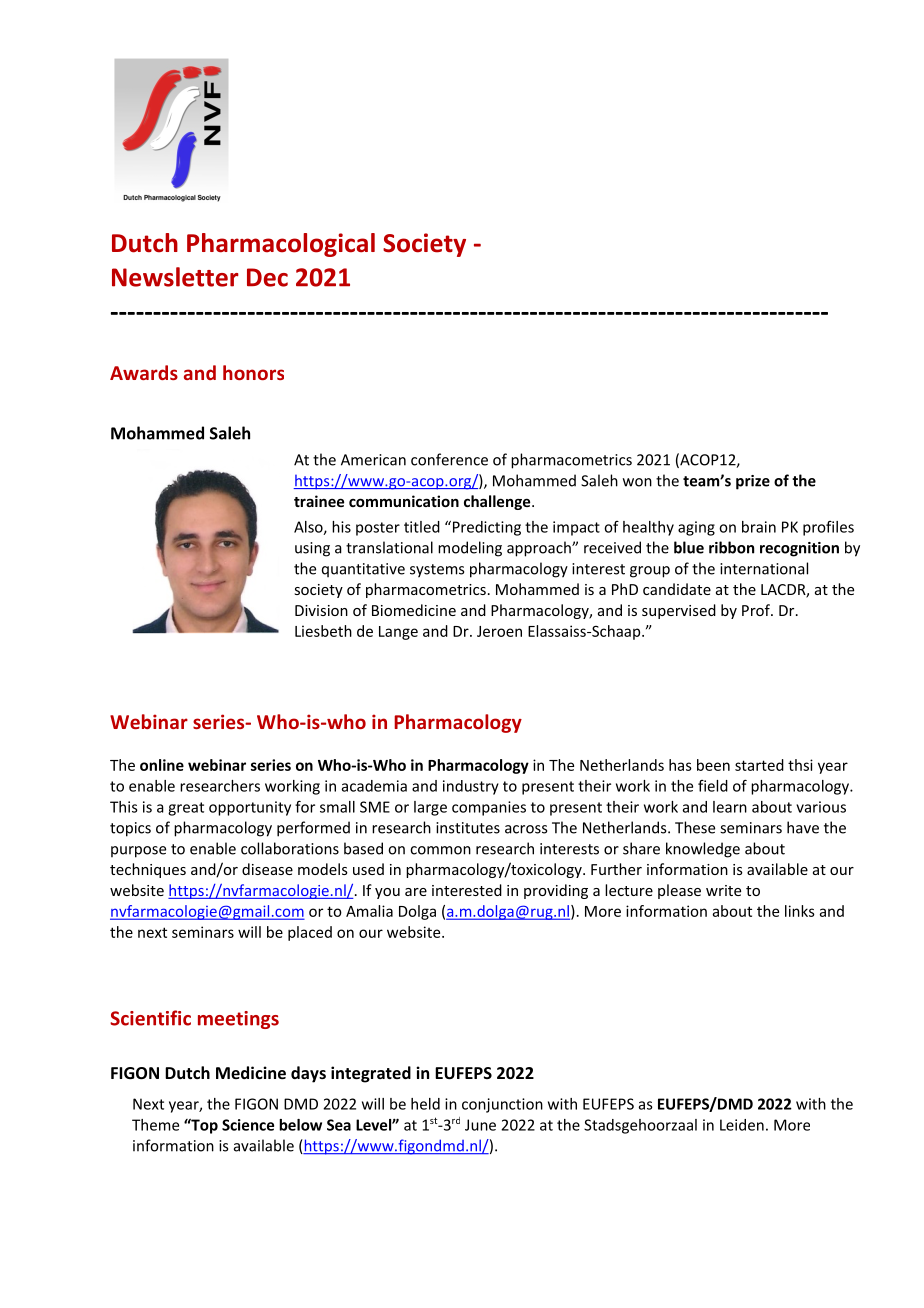  I want to click on Pharmacological, so click(281, 245).
